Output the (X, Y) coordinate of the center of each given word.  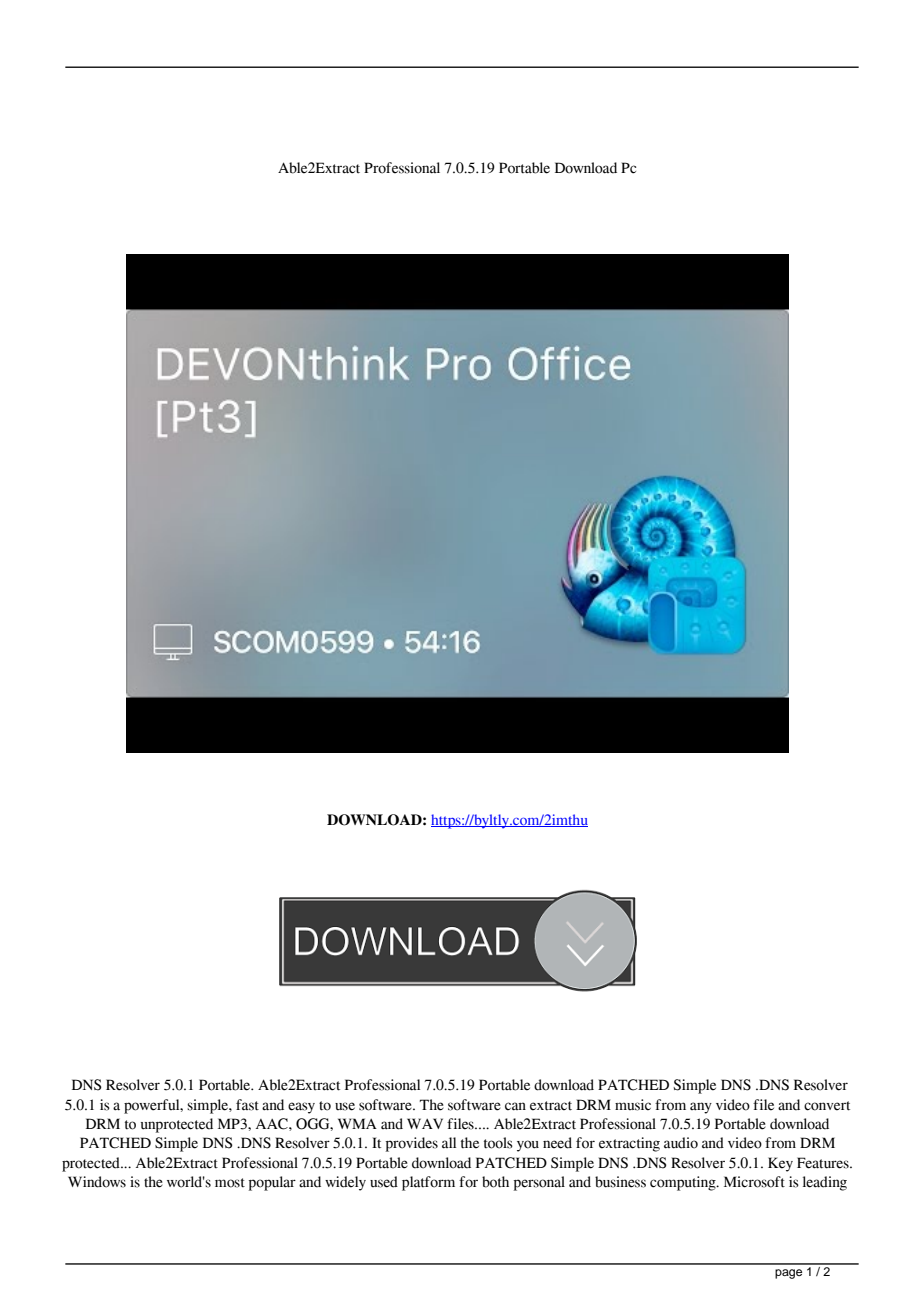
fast (247, 1105)
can (515, 1106)
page (788, 1274)
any (701, 1108)
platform (428, 1183)
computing (684, 1183)
